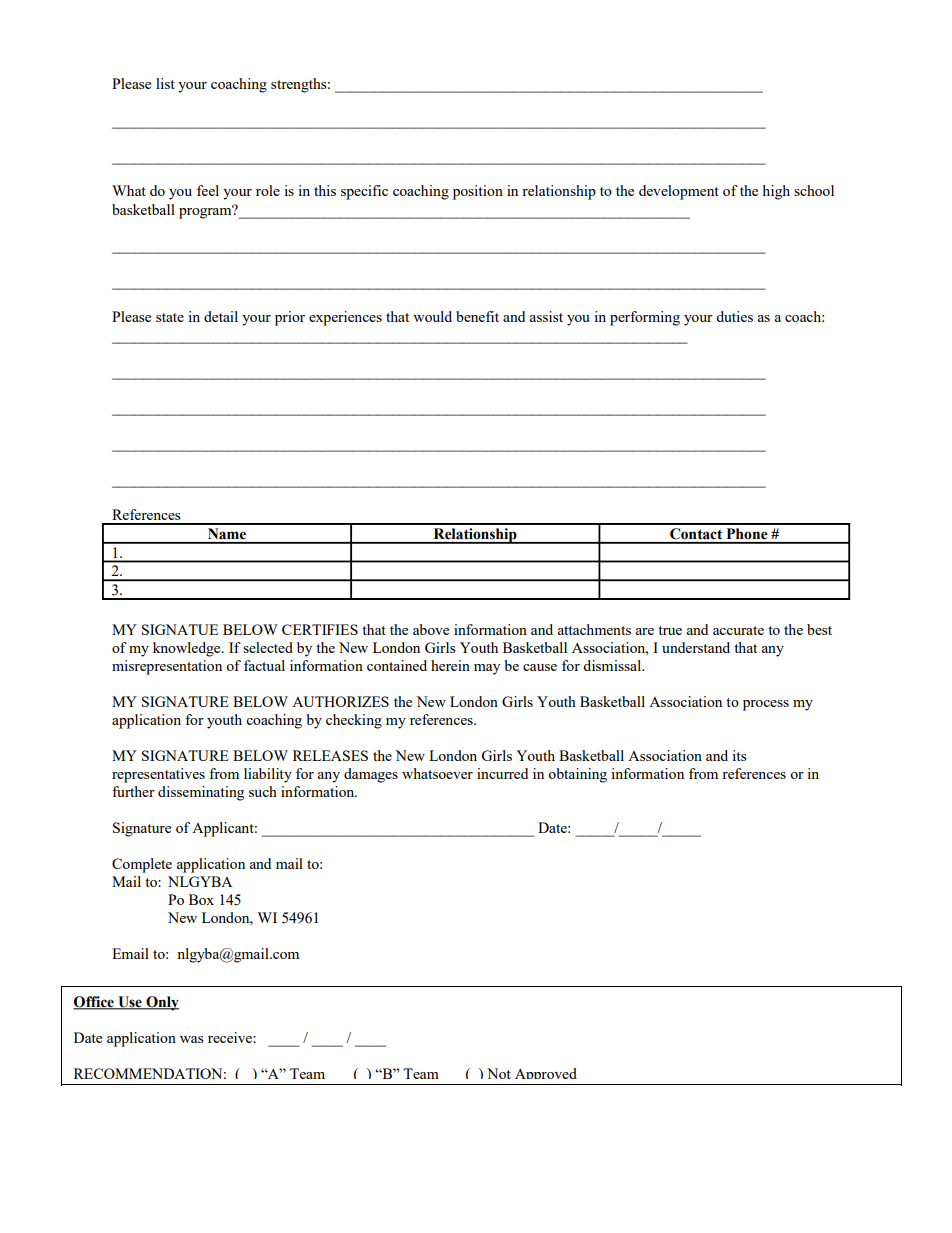  What do you see at coordinates (192, 1039) in the document?
I see `was` at bounding box center [192, 1039].
